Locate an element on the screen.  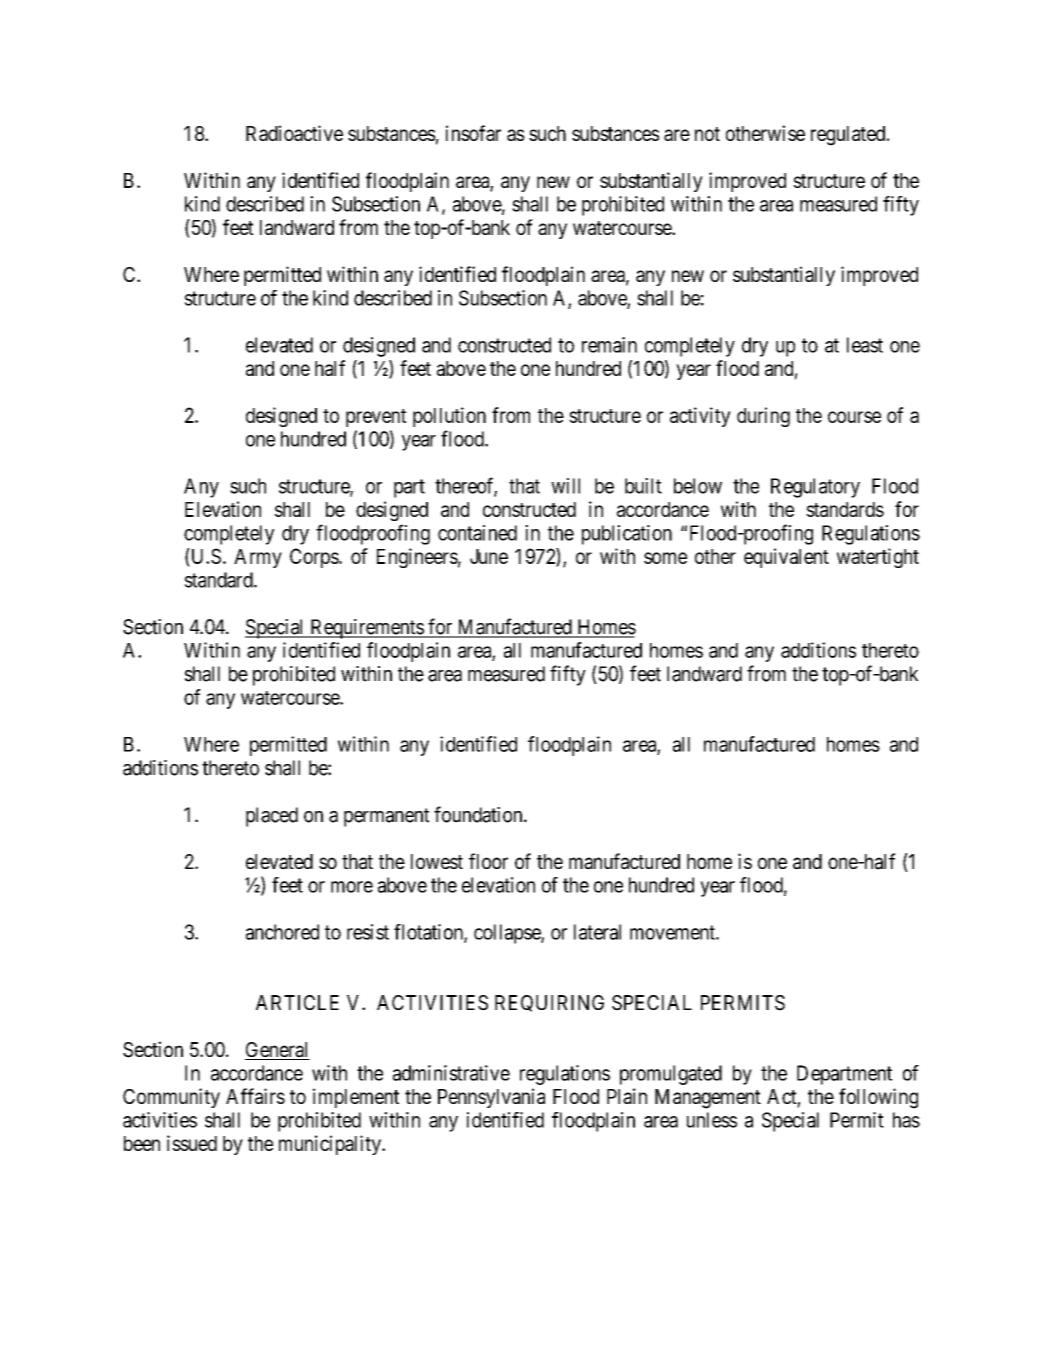
placed is located at coordinates (272, 817).
